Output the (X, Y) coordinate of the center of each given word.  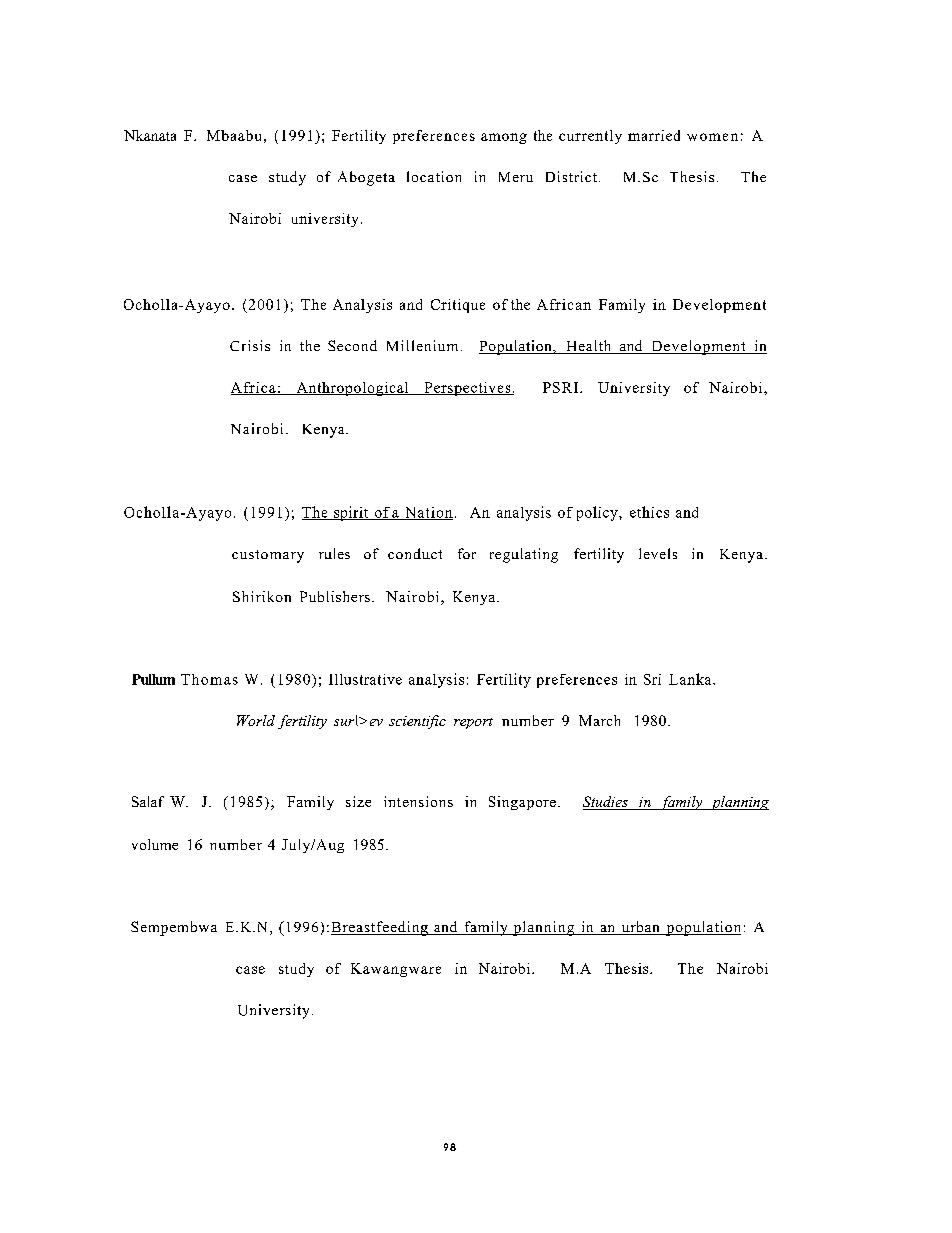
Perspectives (467, 389)
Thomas (209, 679)
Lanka (691, 679)
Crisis (250, 345)
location (434, 176)
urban (640, 928)
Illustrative (365, 679)
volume (155, 844)
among (504, 138)
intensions (418, 801)
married (654, 135)
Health (589, 347)
